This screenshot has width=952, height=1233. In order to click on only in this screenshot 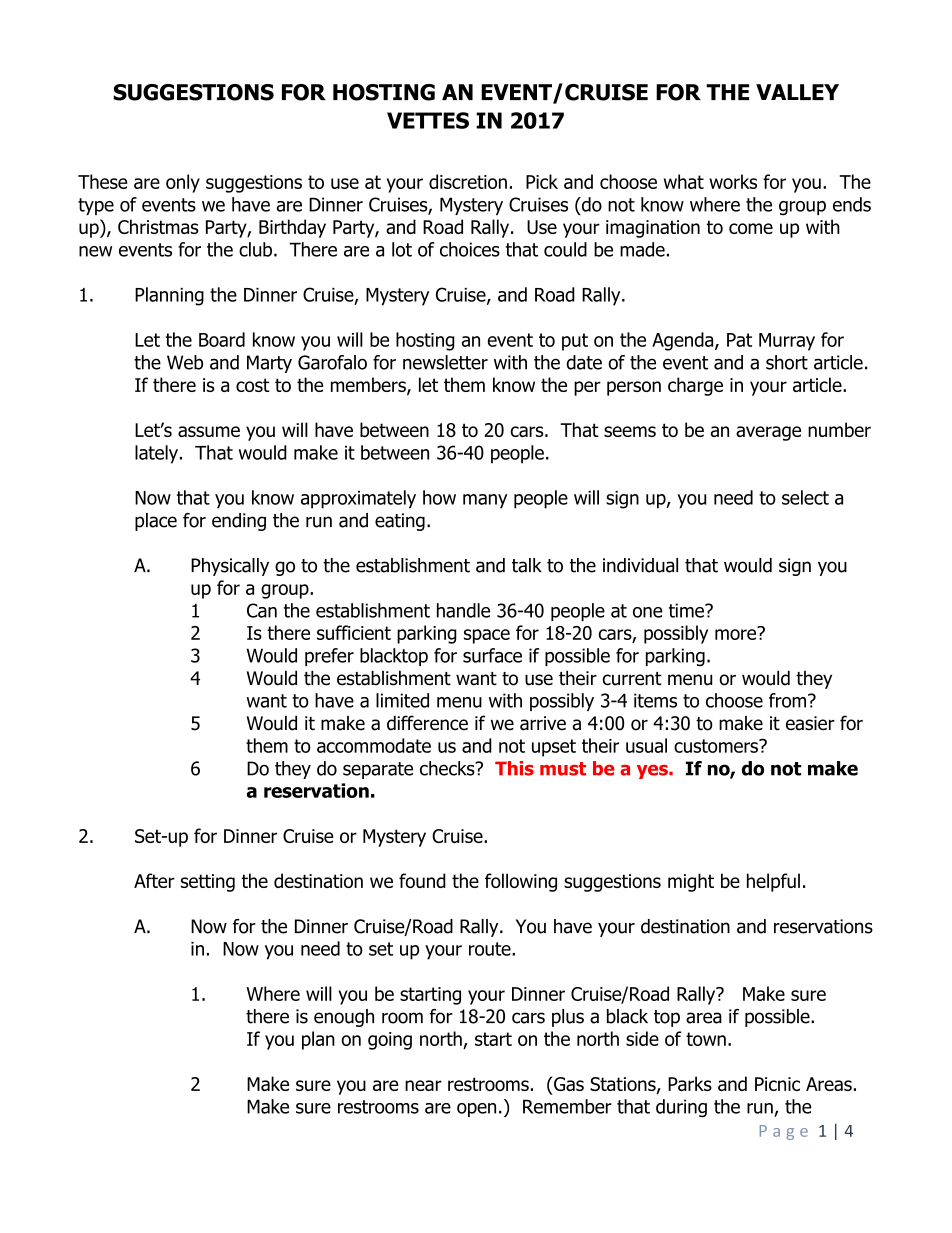, I will do `click(183, 183)`.
